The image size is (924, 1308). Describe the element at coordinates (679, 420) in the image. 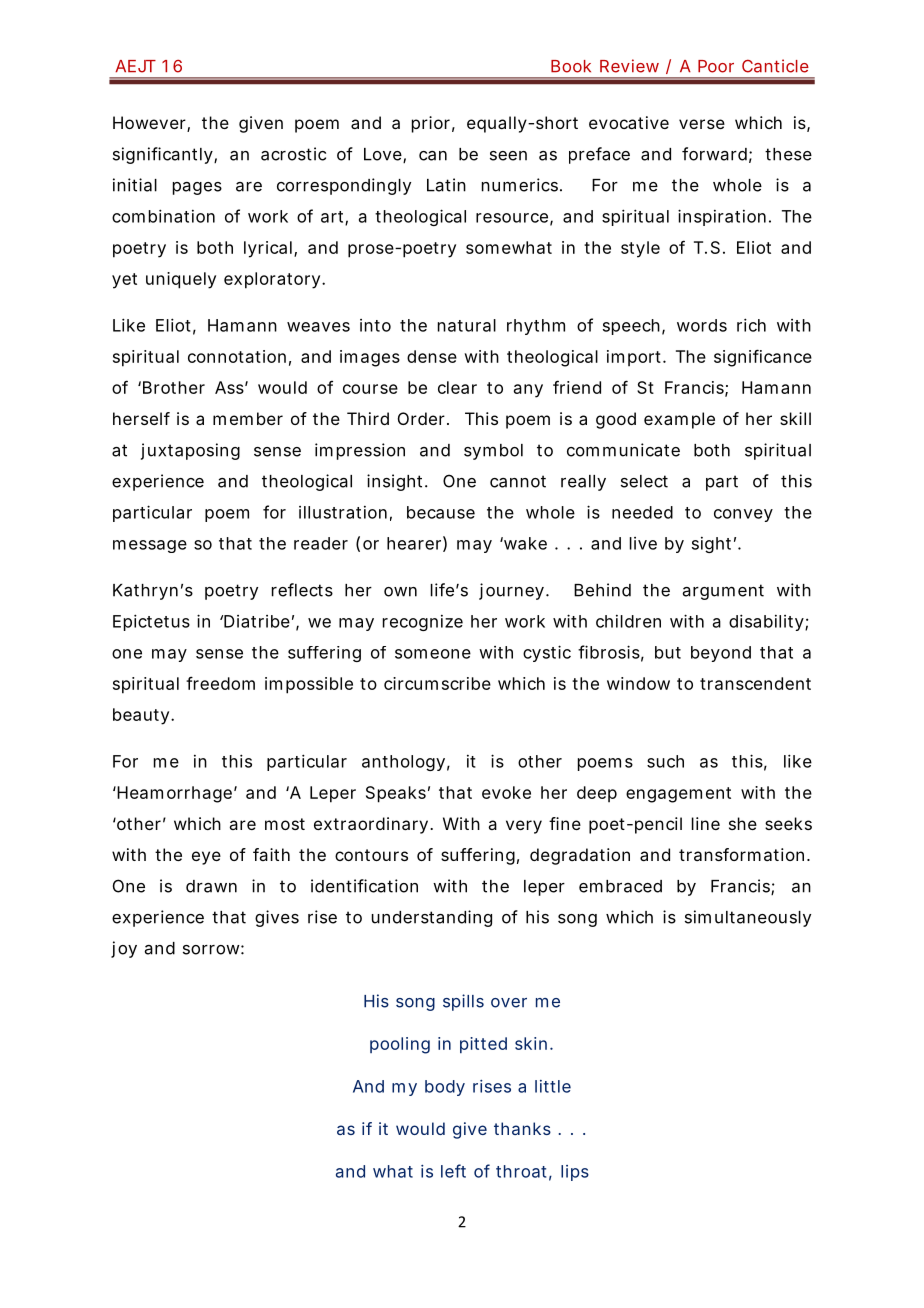

I see `example` at that location.
